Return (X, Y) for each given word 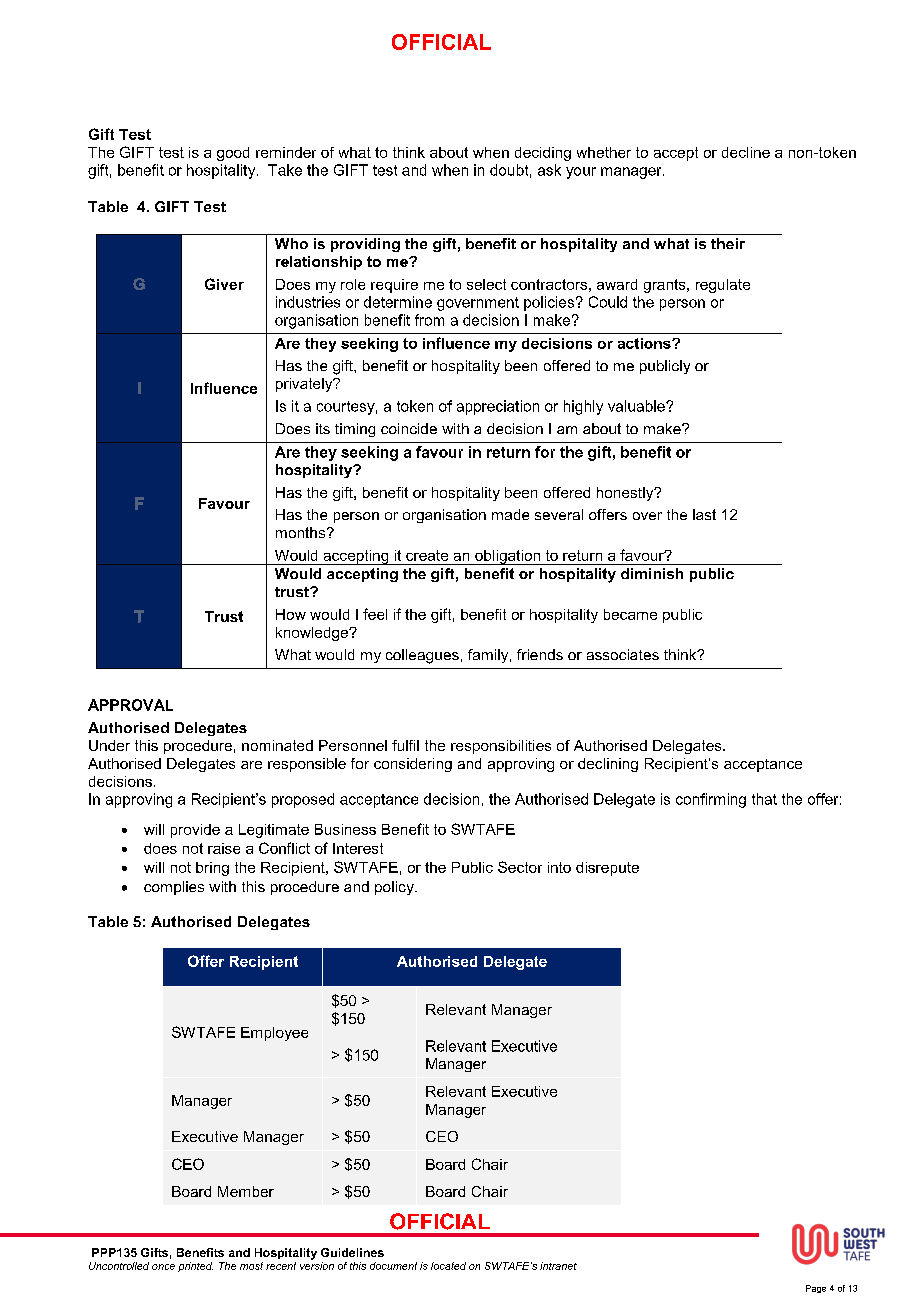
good (233, 154)
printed (195, 1267)
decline (746, 152)
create (427, 555)
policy (395, 888)
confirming (711, 800)
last (704, 514)
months (302, 532)
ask (549, 170)
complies (174, 888)
